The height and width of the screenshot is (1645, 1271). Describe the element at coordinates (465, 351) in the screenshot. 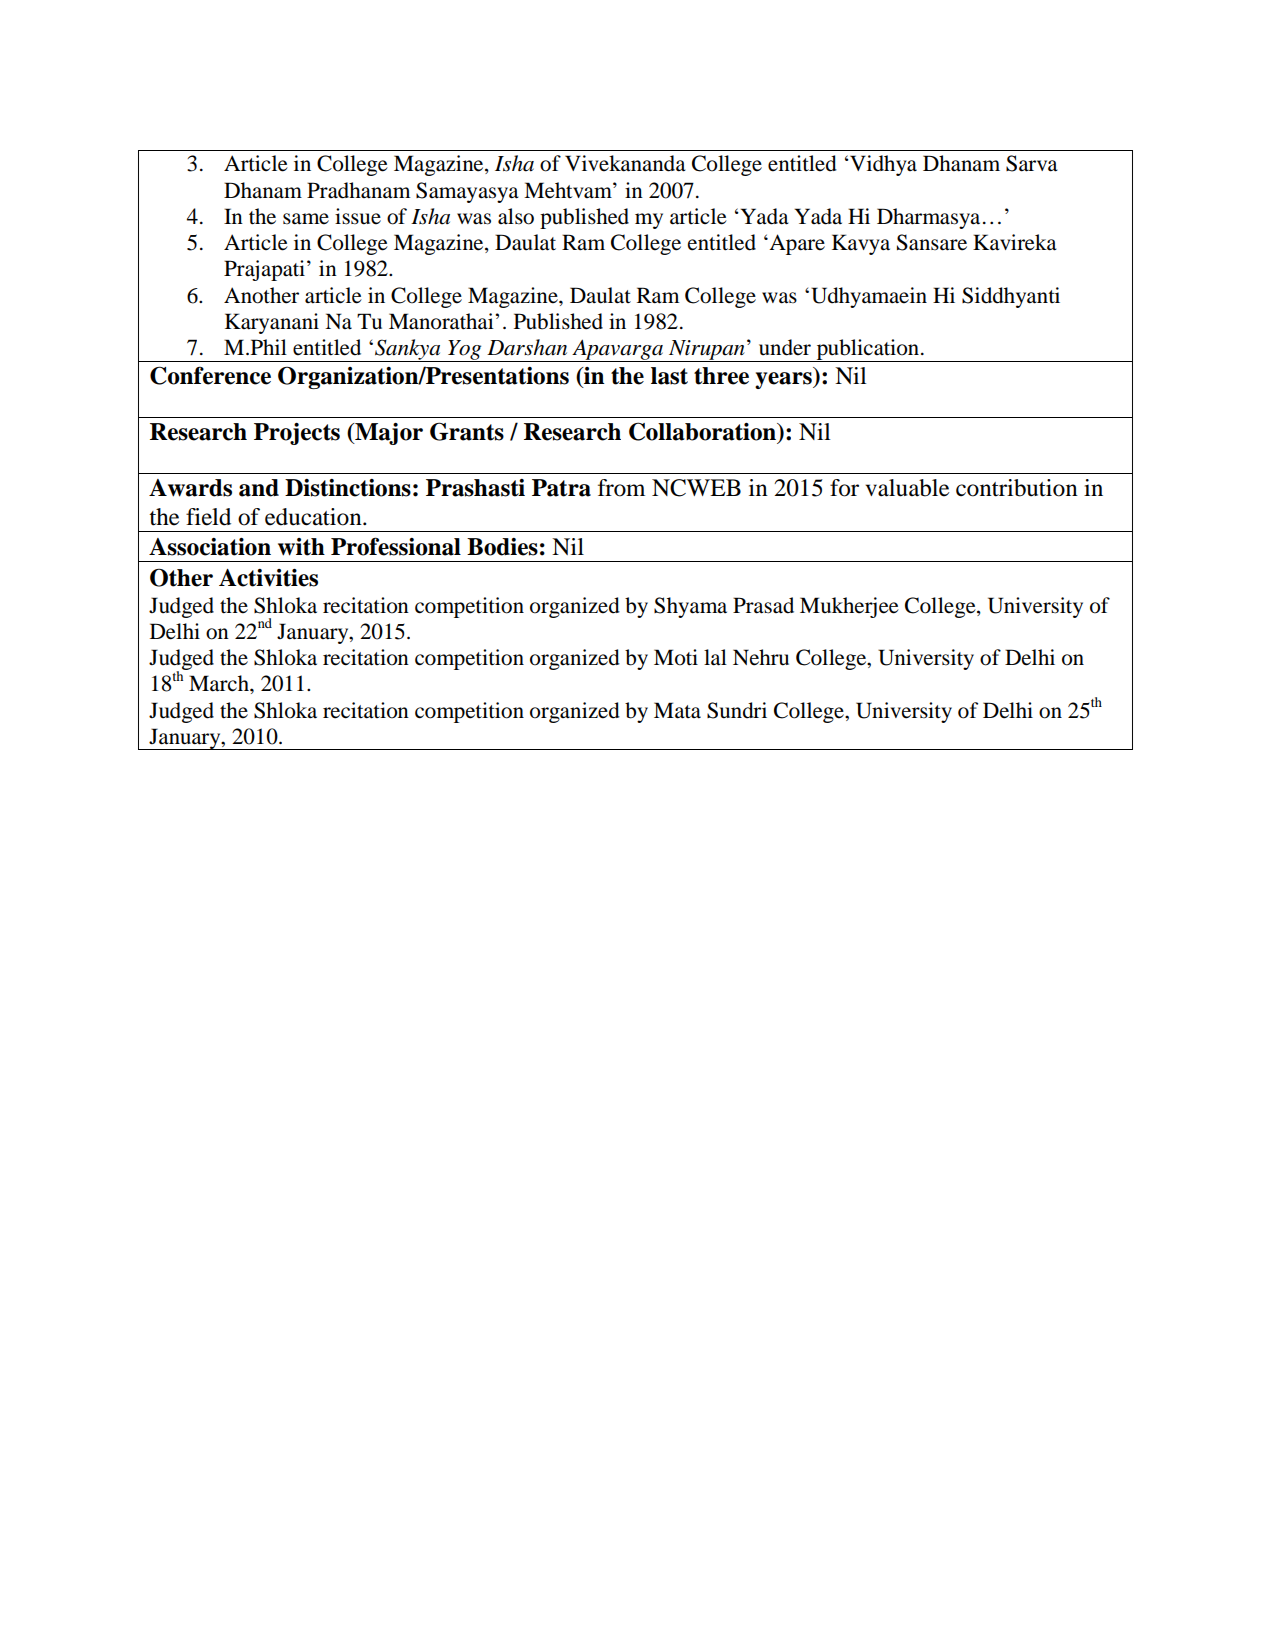

I see `Yog` at that location.
